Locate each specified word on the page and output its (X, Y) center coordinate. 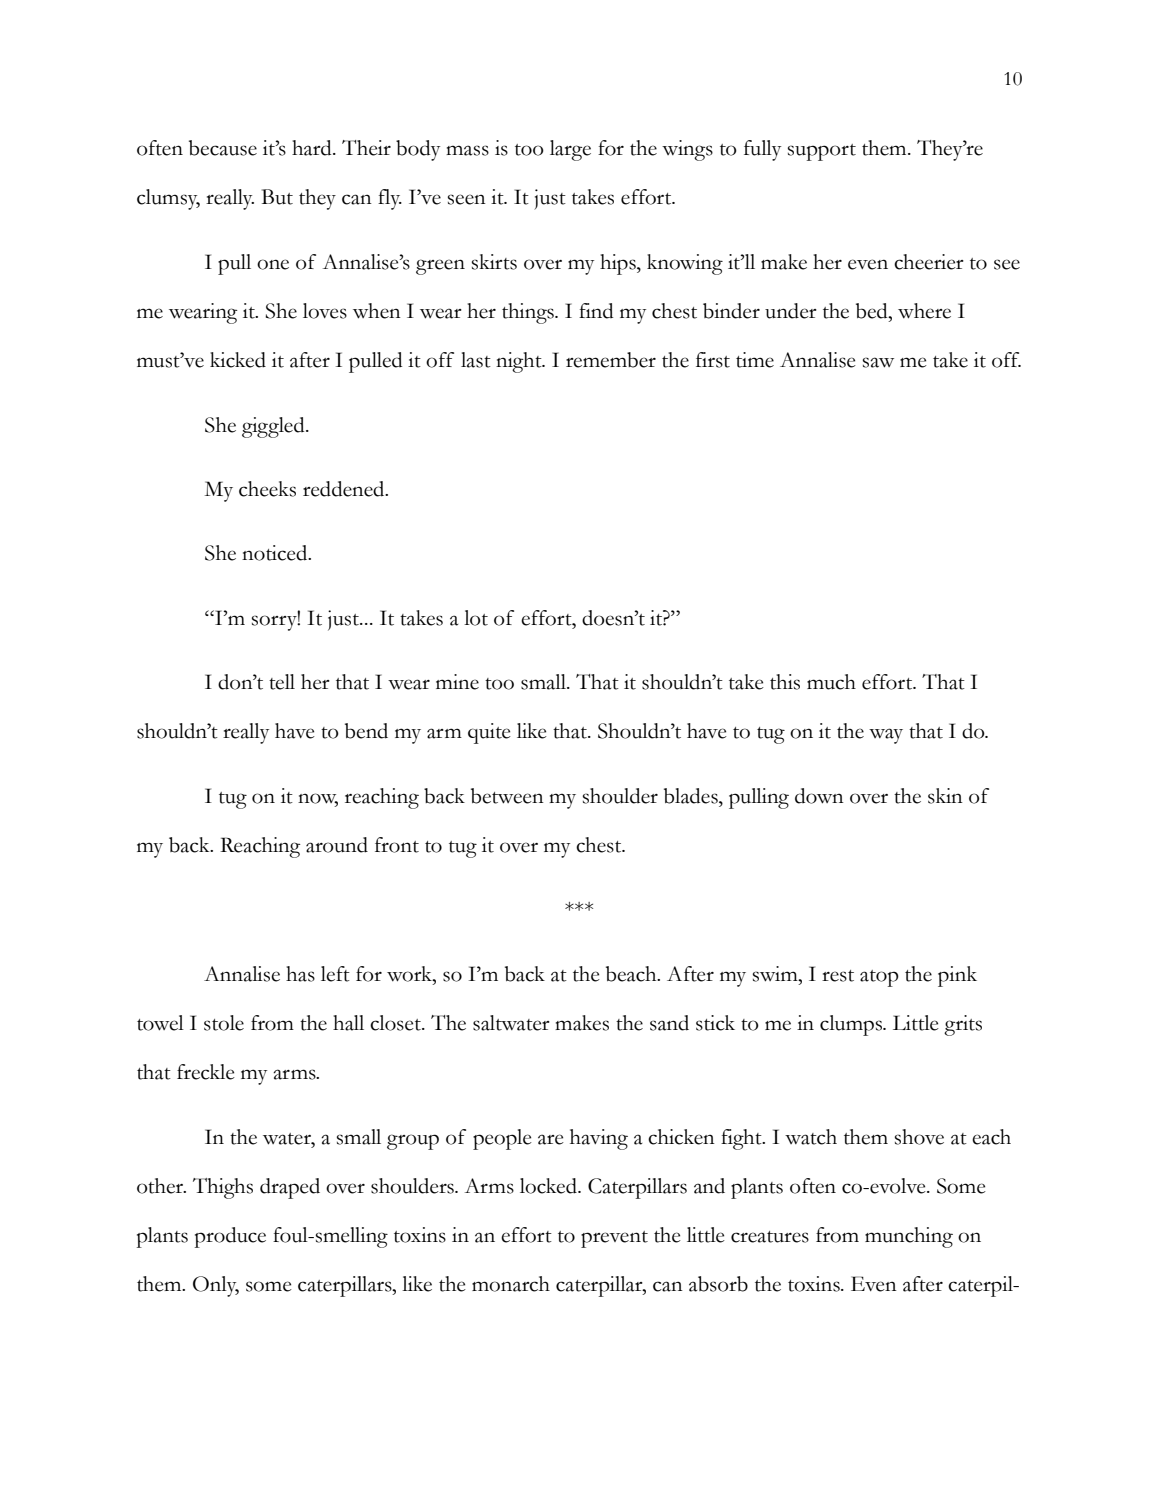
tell (282, 682)
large (570, 150)
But (277, 197)
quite (489, 733)
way (886, 736)
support (822, 152)
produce (230, 1237)
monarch (511, 1284)
